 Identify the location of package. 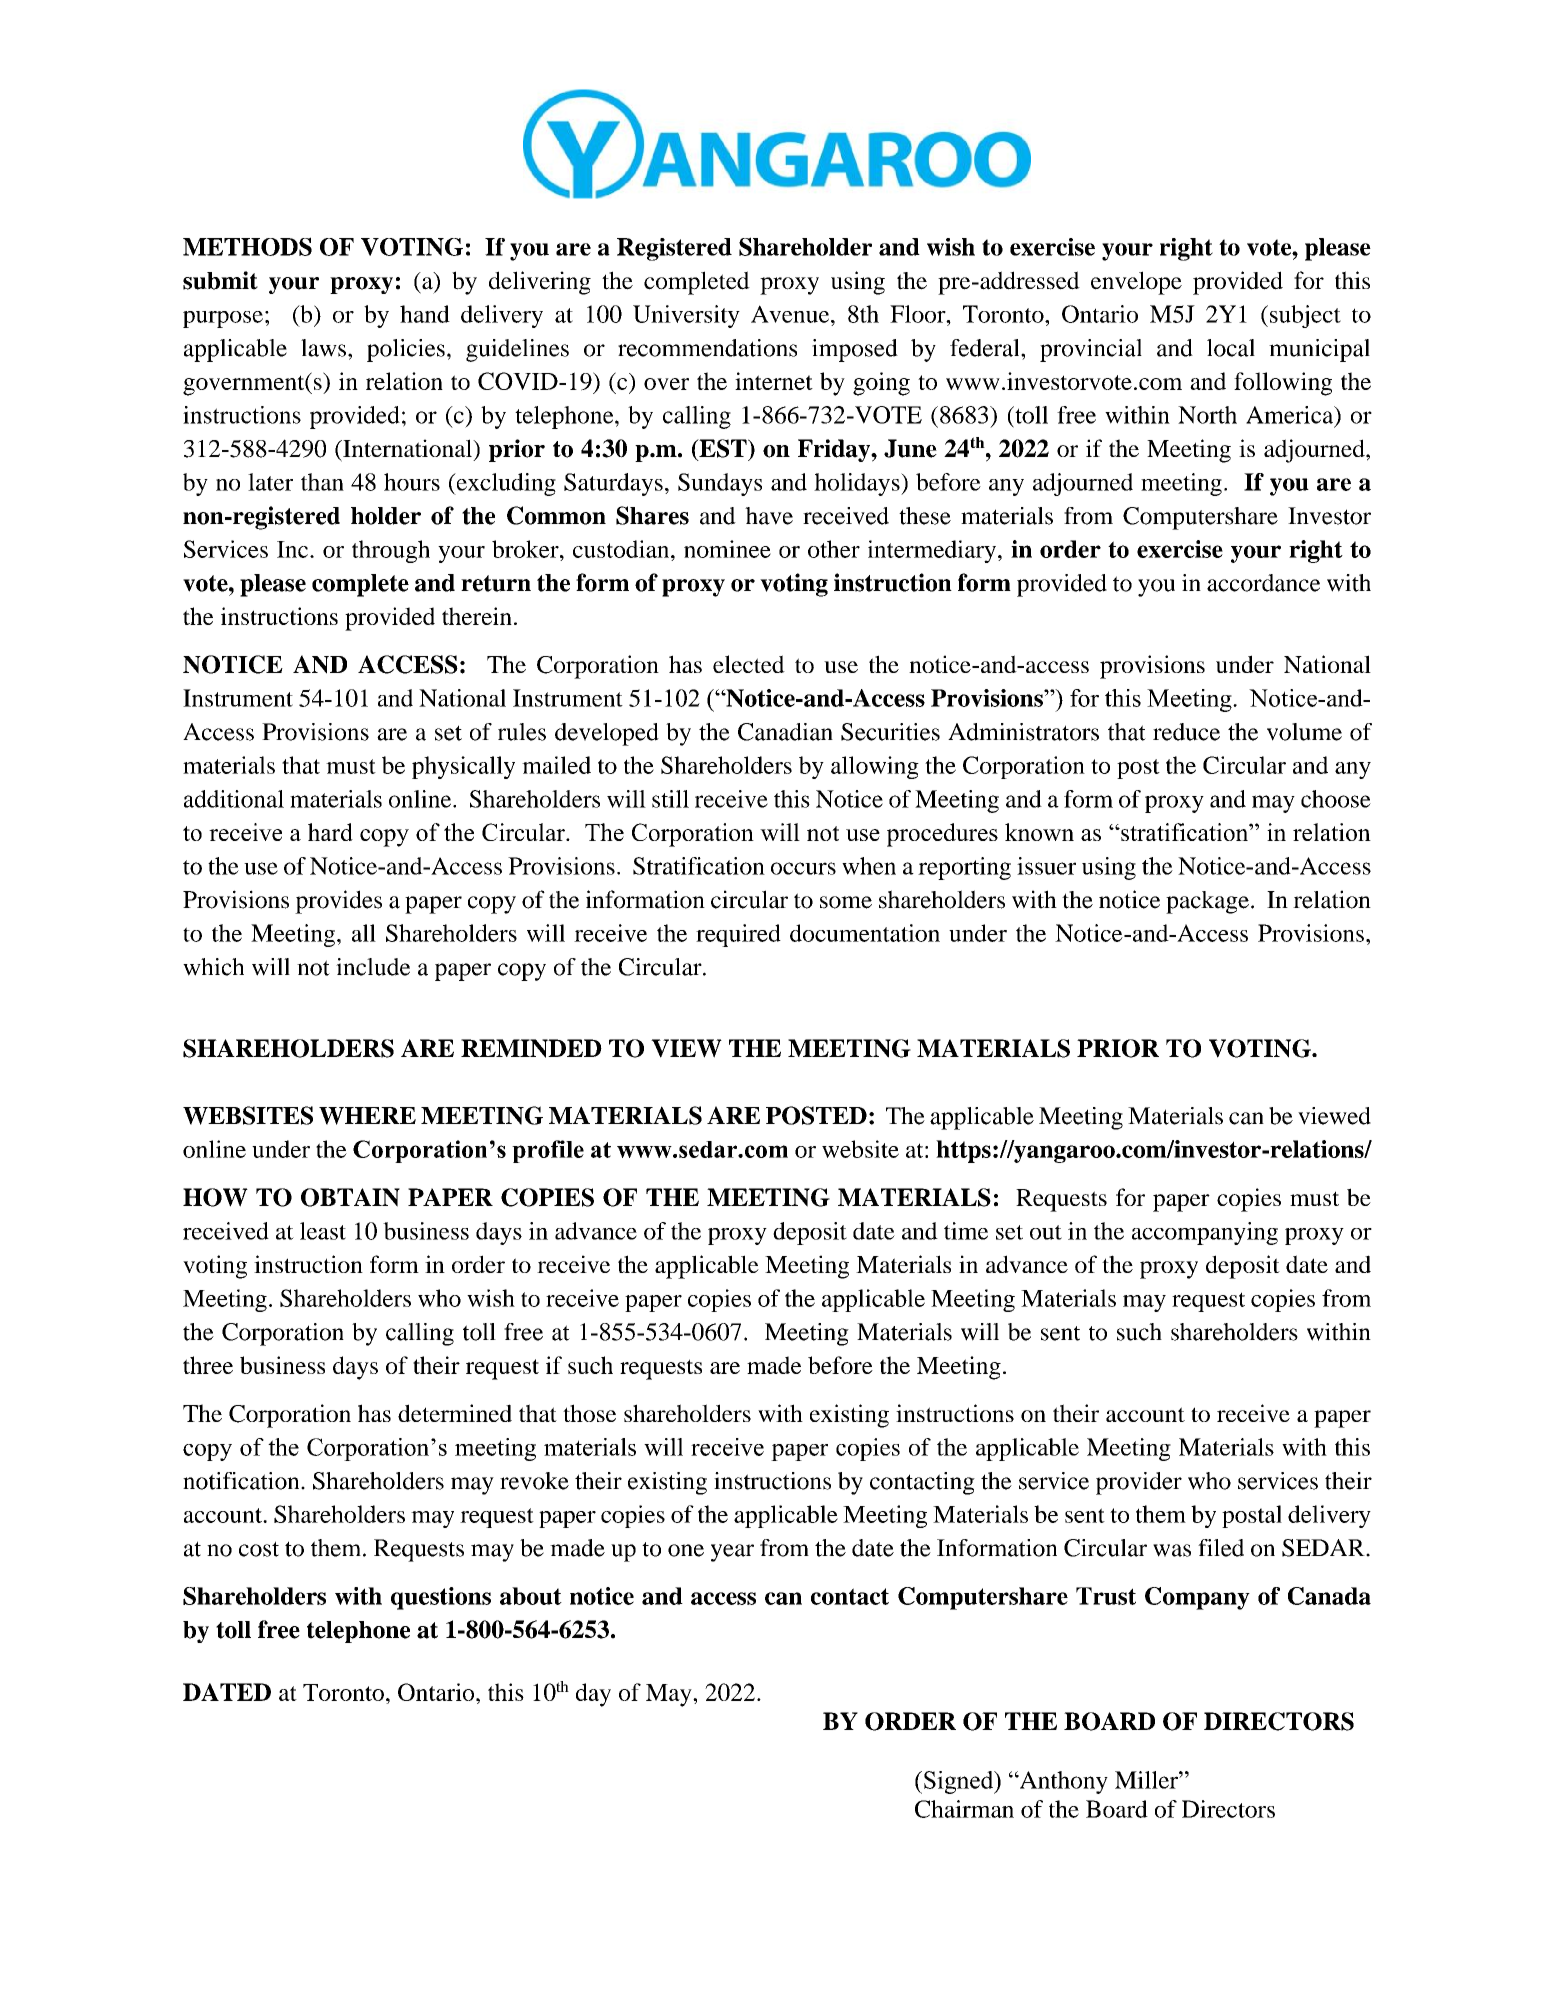
(1207, 902).
